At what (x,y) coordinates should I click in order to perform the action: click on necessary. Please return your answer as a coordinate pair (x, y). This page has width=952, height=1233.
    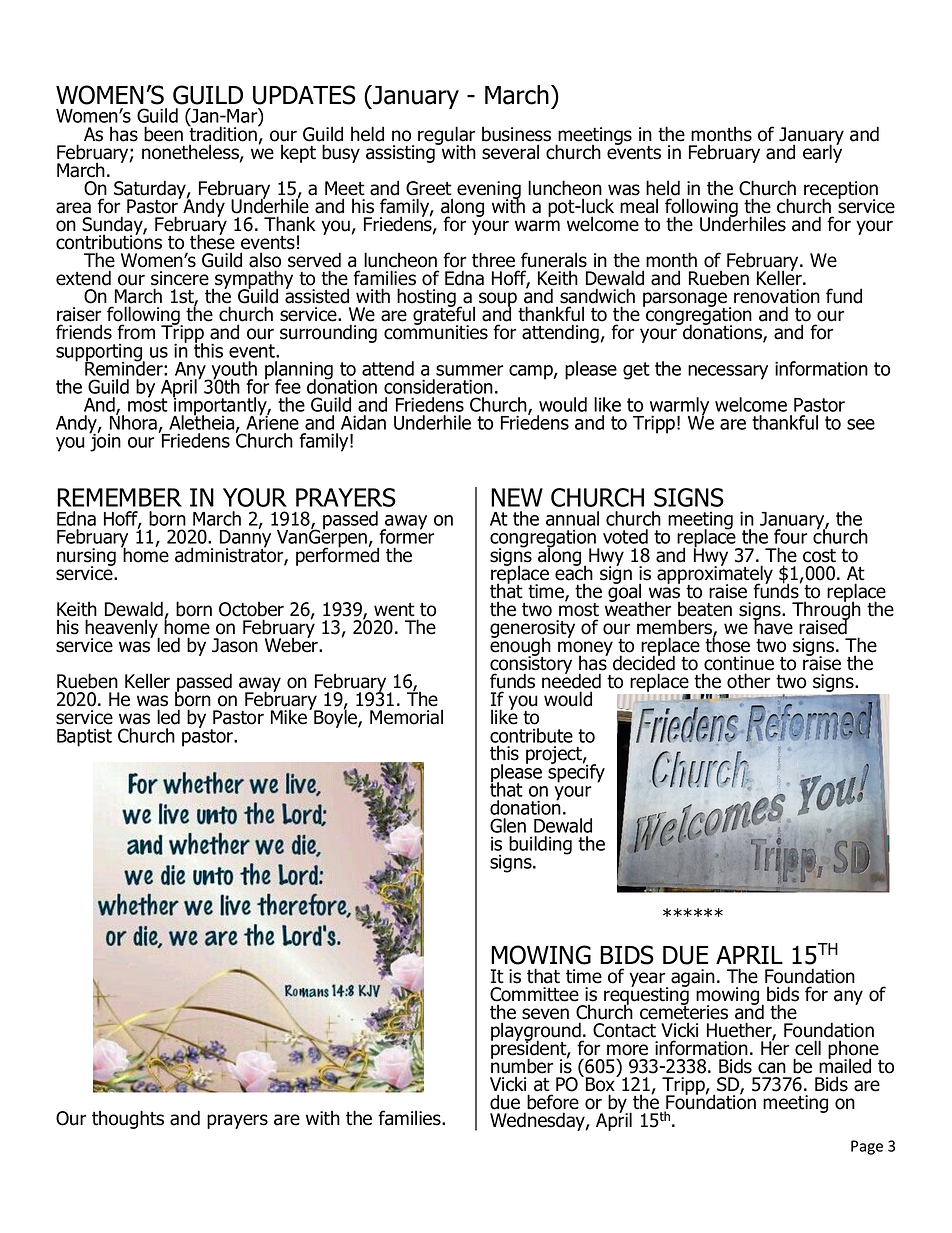
    Looking at the image, I should click on (728, 372).
